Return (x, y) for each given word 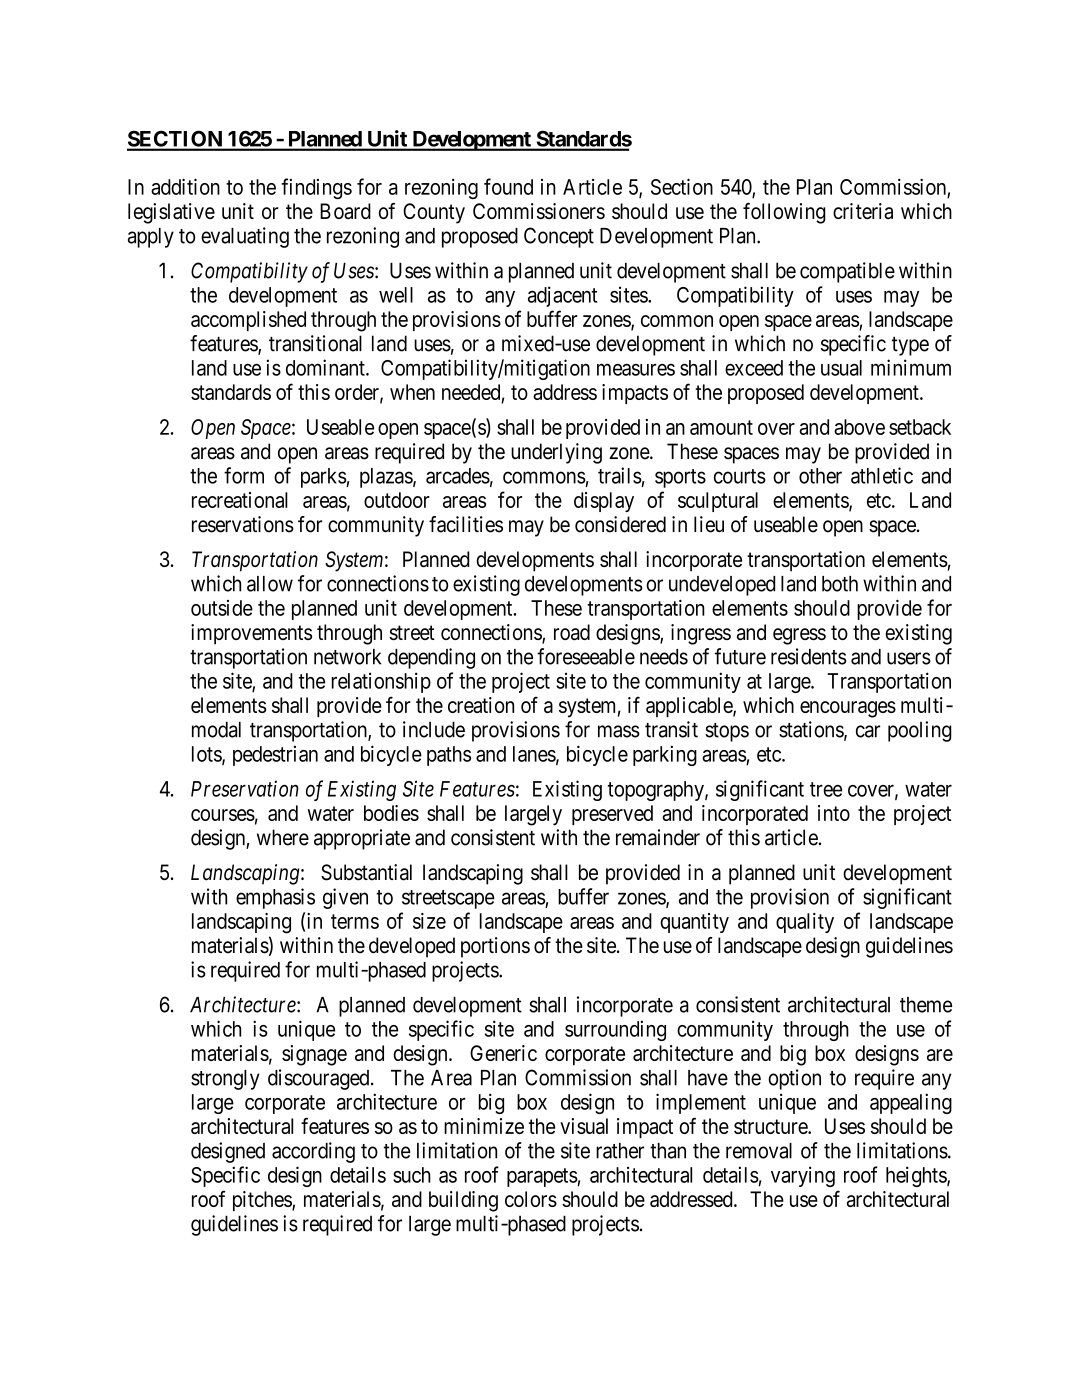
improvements (251, 634)
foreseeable (586, 656)
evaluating (245, 237)
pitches (263, 1201)
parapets (542, 1177)
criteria (863, 211)
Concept (559, 237)
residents (808, 656)
